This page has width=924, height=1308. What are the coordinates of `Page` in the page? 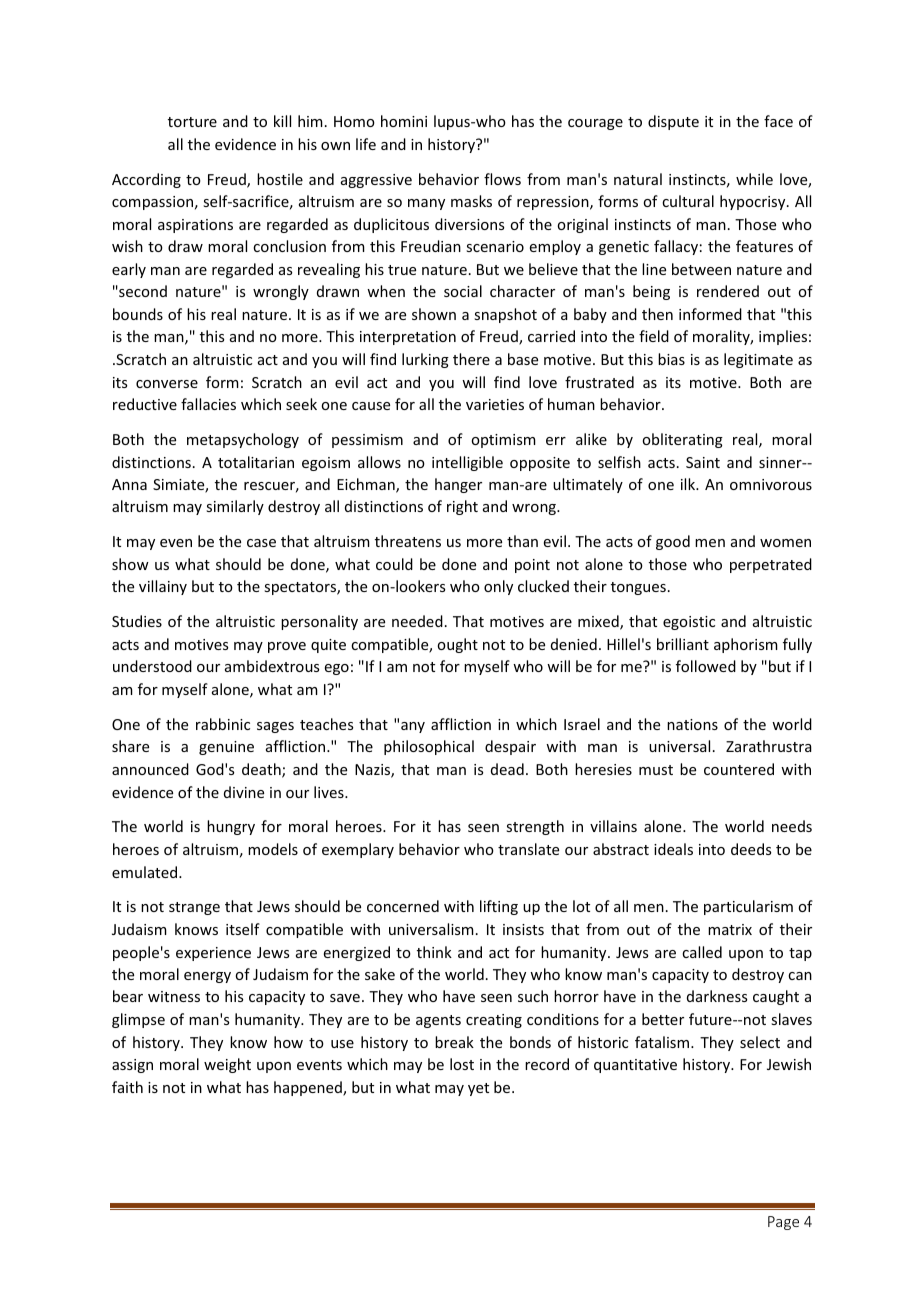 It's located at (783, 1223).
